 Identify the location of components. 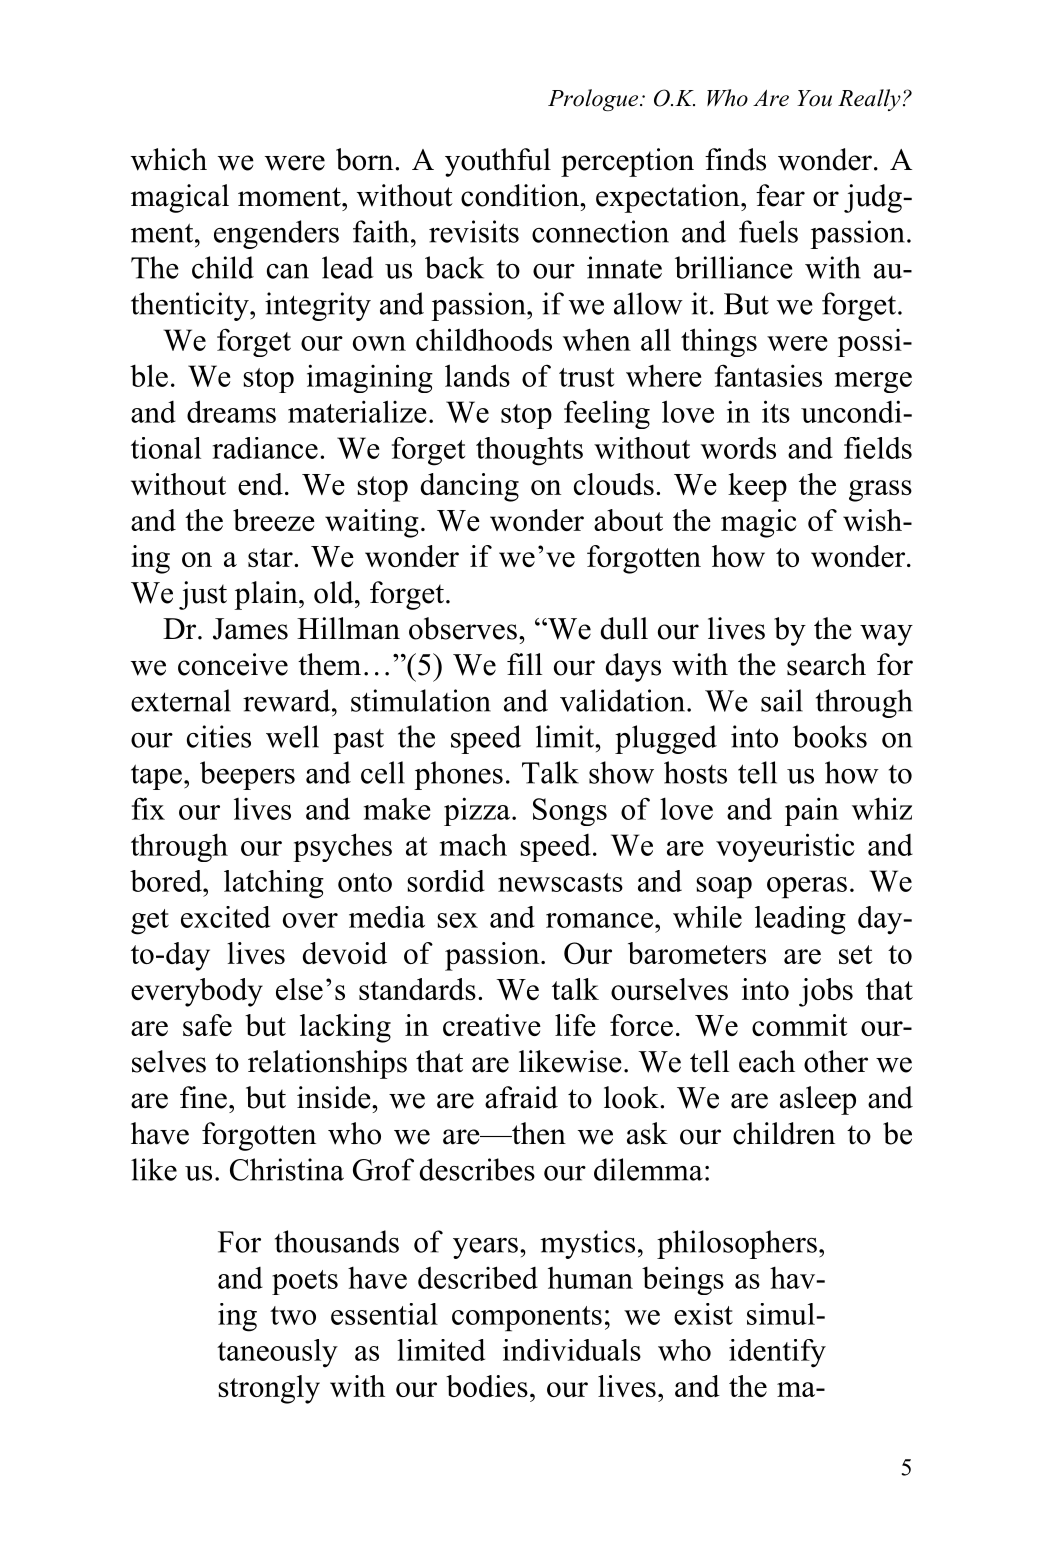
(527, 1319).
